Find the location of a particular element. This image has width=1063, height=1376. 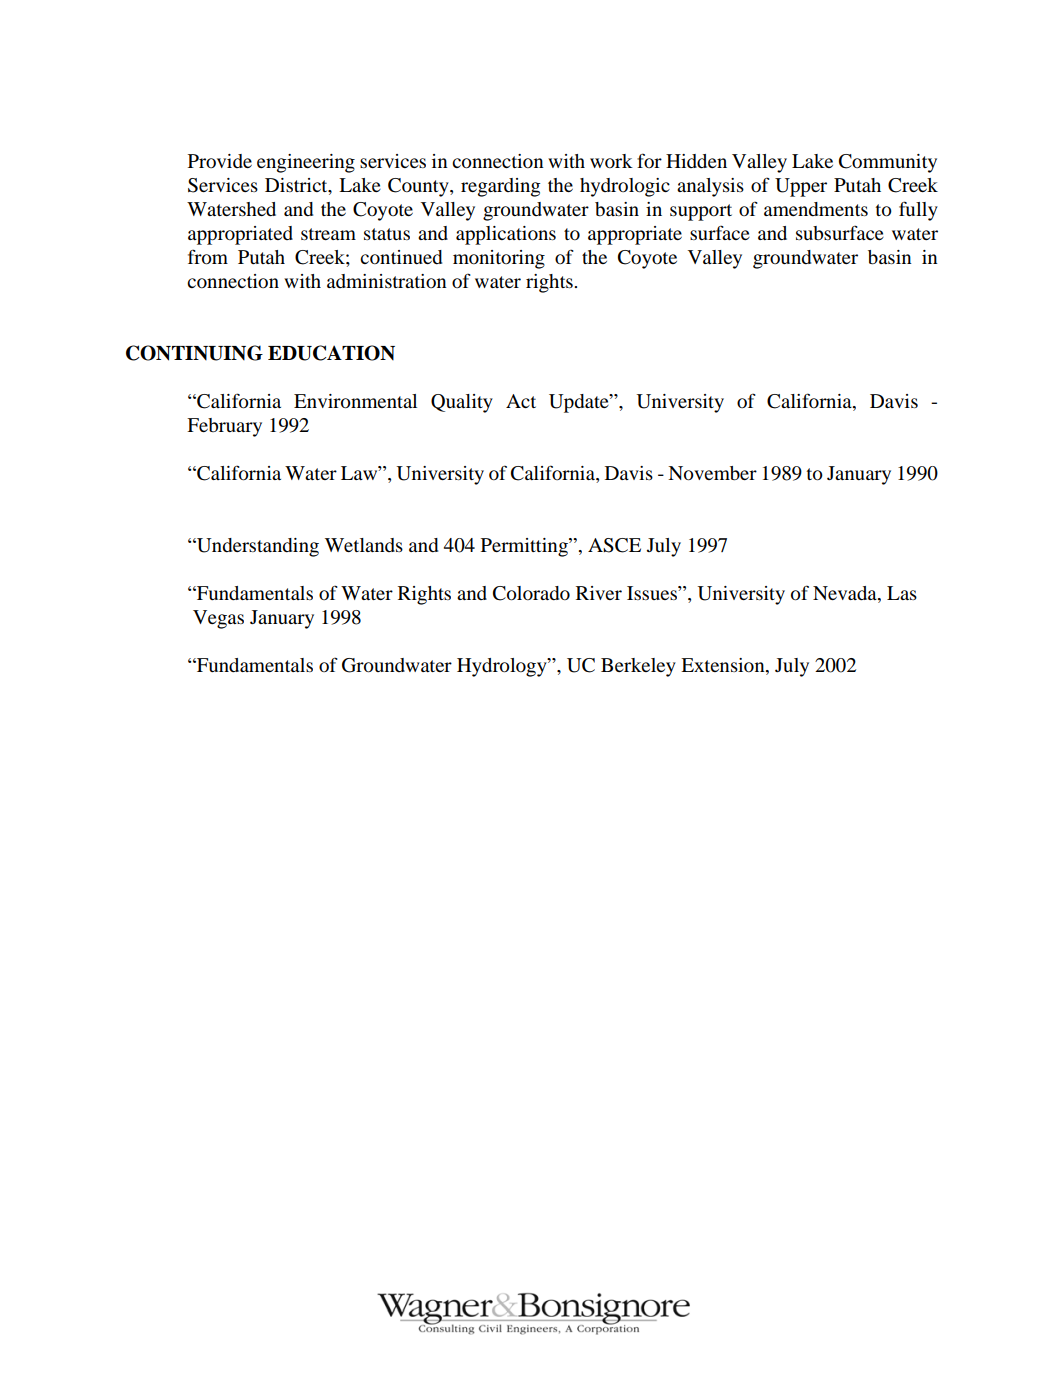

Update is located at coordinates (580, 403).
